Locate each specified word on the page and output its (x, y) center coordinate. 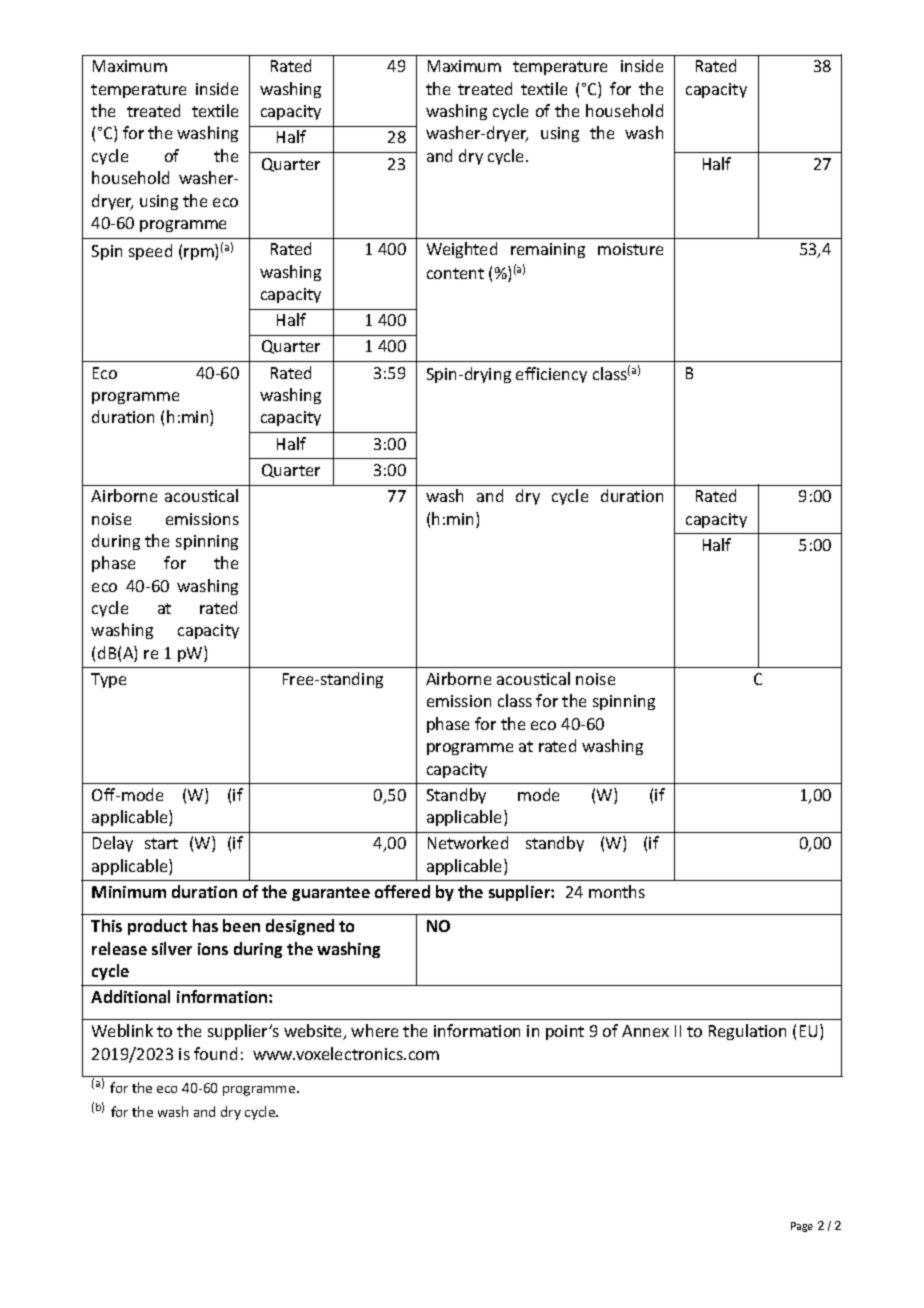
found (215, 1053)
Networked (468, 842)
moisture (630, 249)
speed (150, 252)
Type (108, 680)
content (455, 273)
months (617, 891)
